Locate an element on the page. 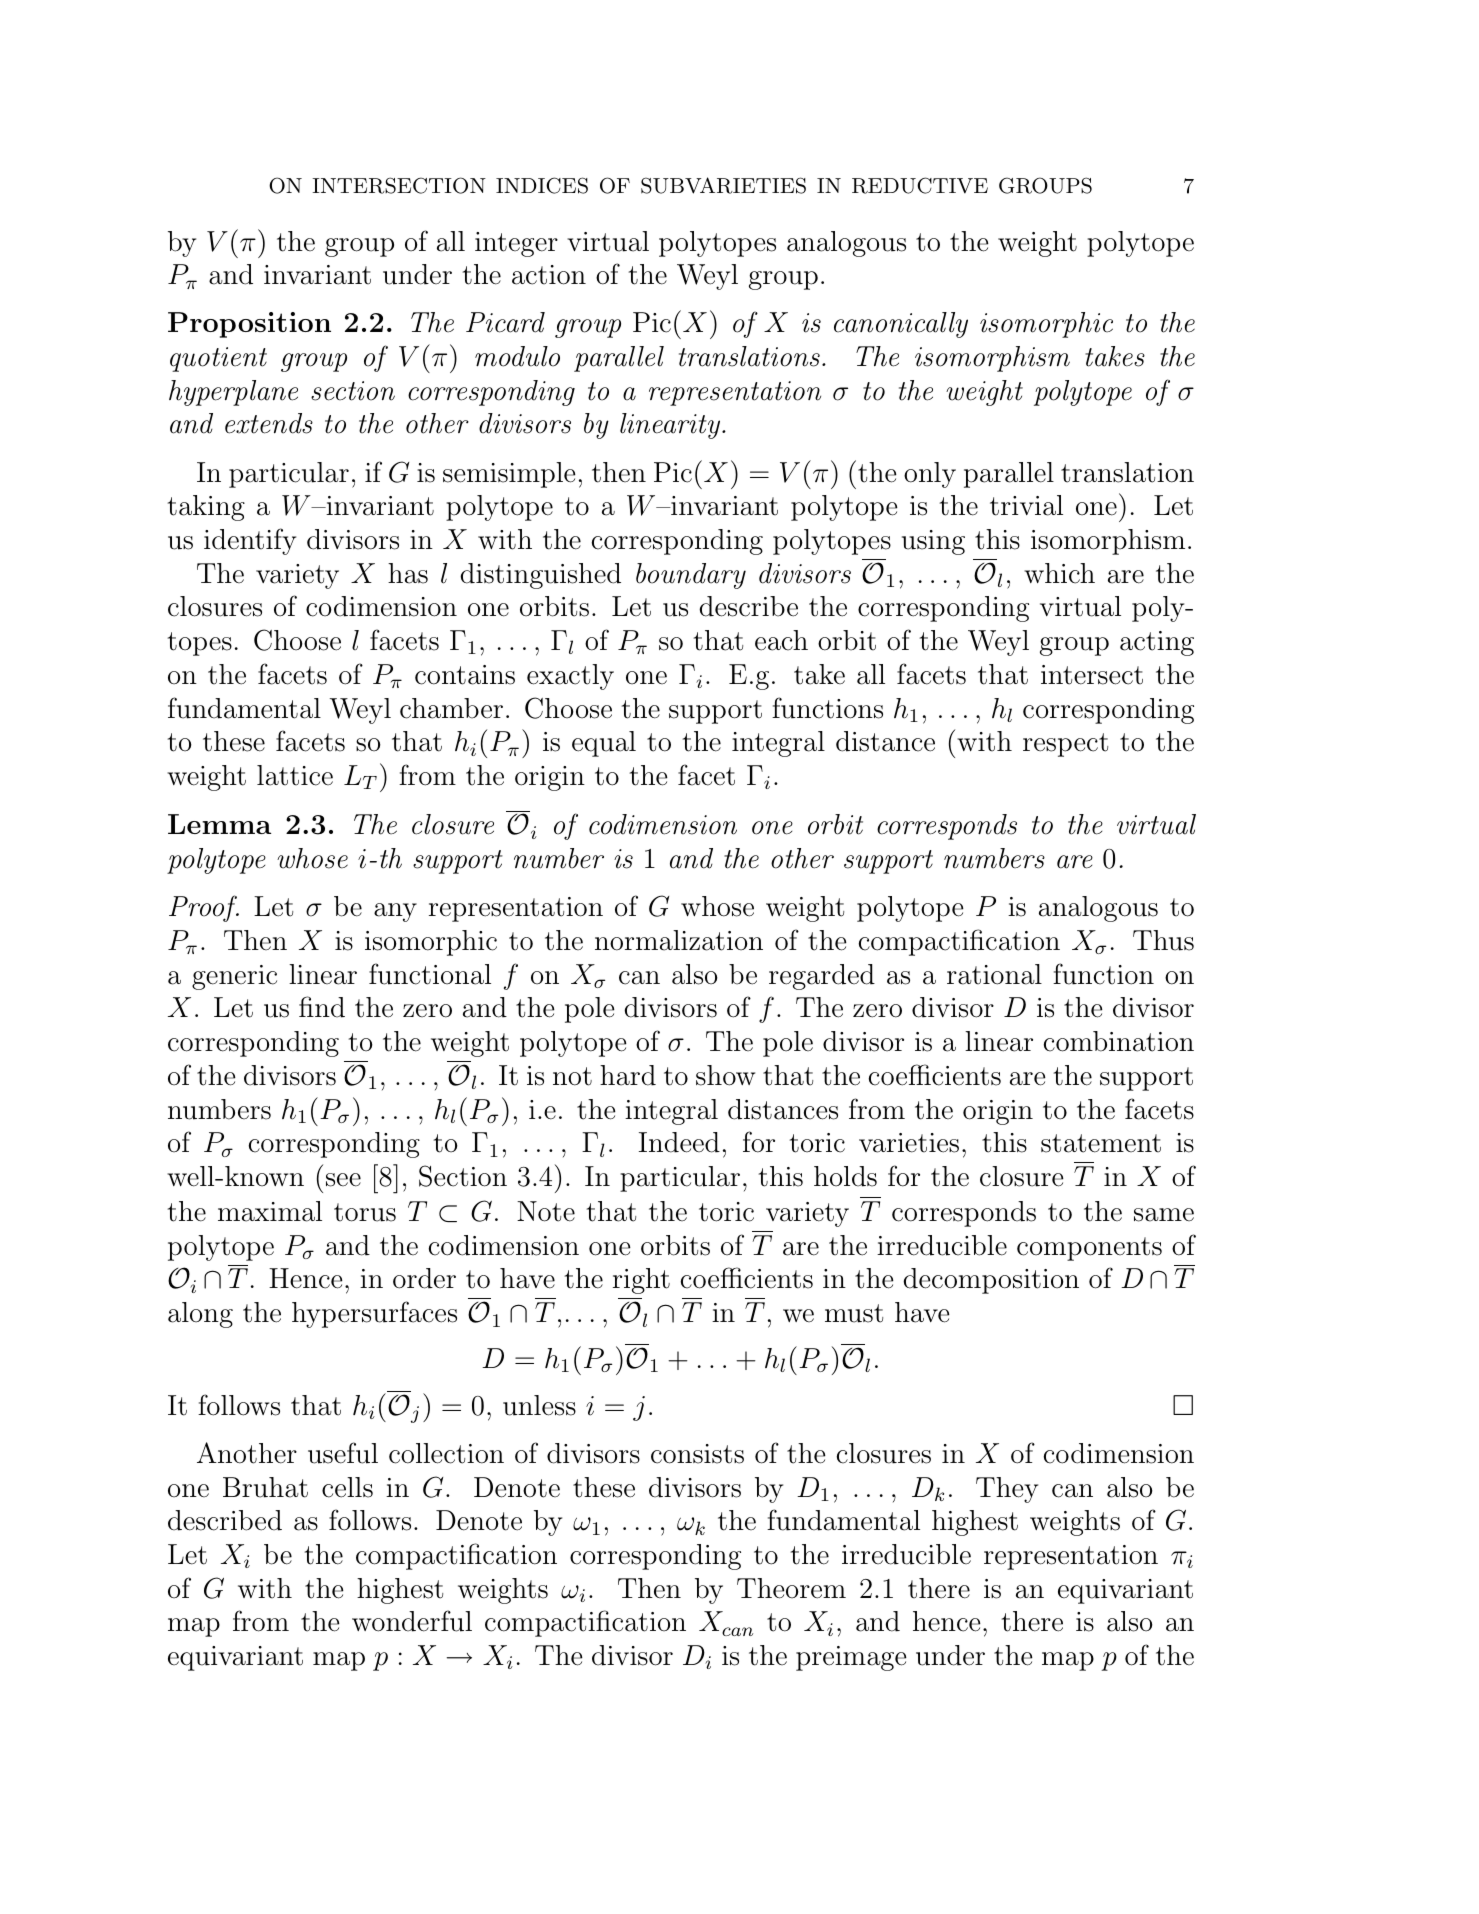  any is located at coordinates (395, 912).
